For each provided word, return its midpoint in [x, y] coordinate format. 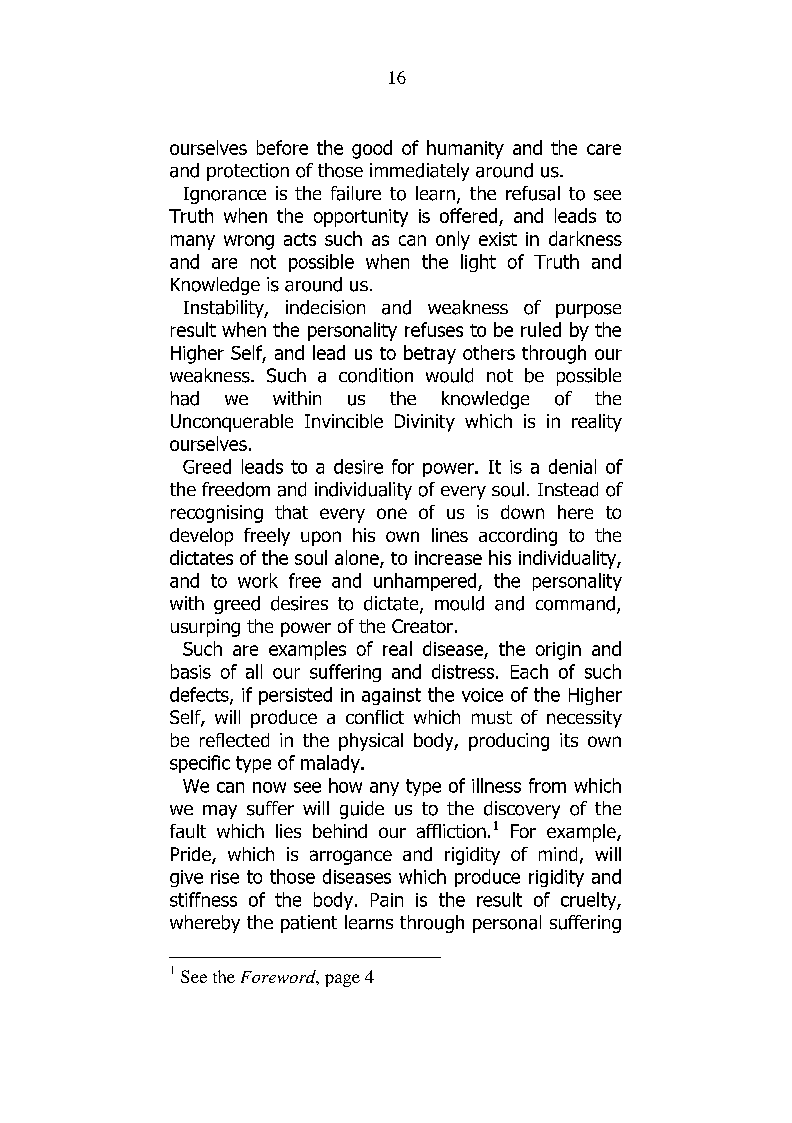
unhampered [426, 582]
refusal [533, 193]
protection [248, 172]
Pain [387, 900]
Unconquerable [232, 423]
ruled [541, 329]
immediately [419, 172]
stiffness [203, 899]
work [258, 580]
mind [558, 854]
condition [376, 375]
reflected [234, 740]
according [518, 537]
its [569, 740]
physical [371, 742]
